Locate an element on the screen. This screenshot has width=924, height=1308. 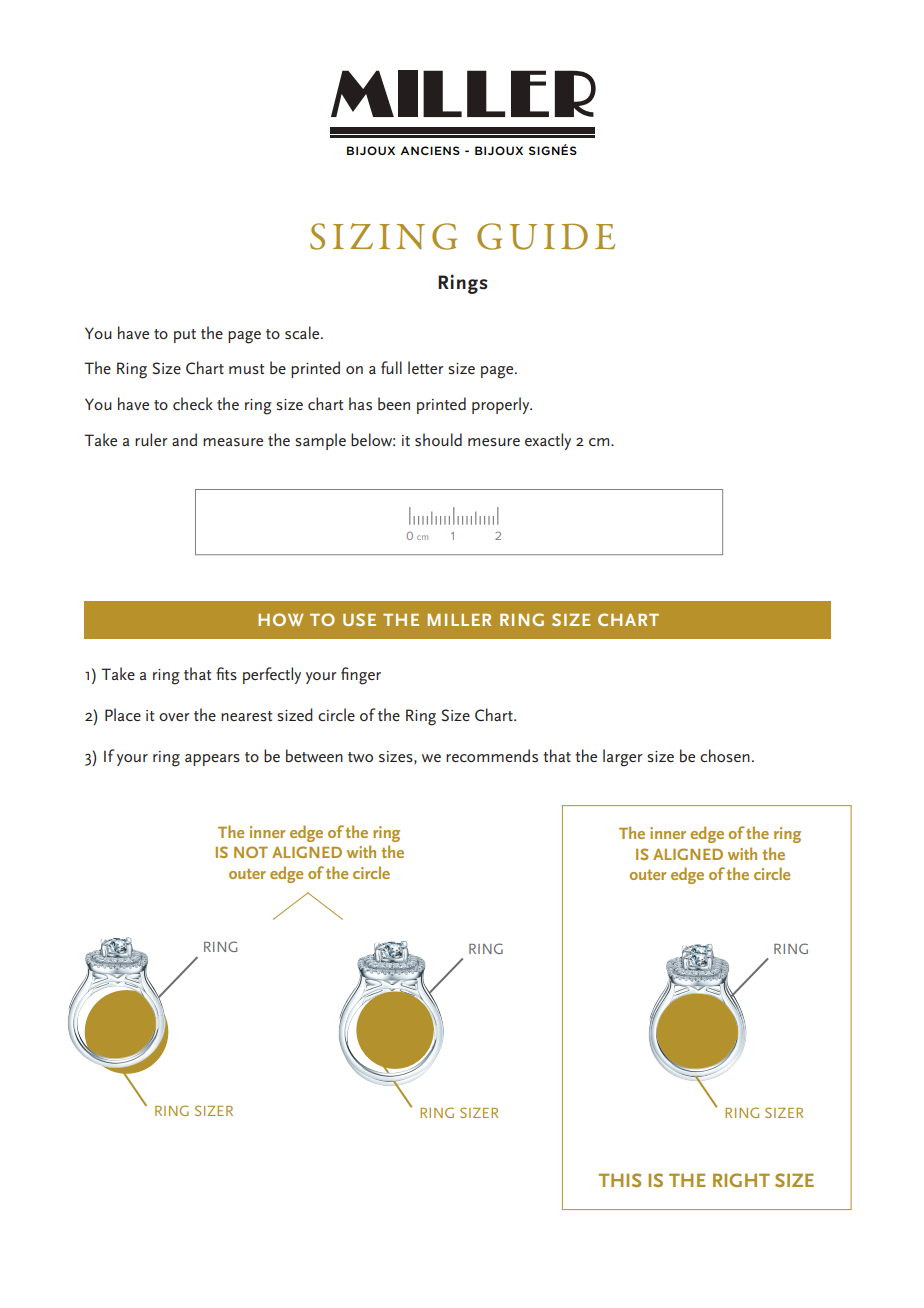
appears is located at coordinates (212, 760).
